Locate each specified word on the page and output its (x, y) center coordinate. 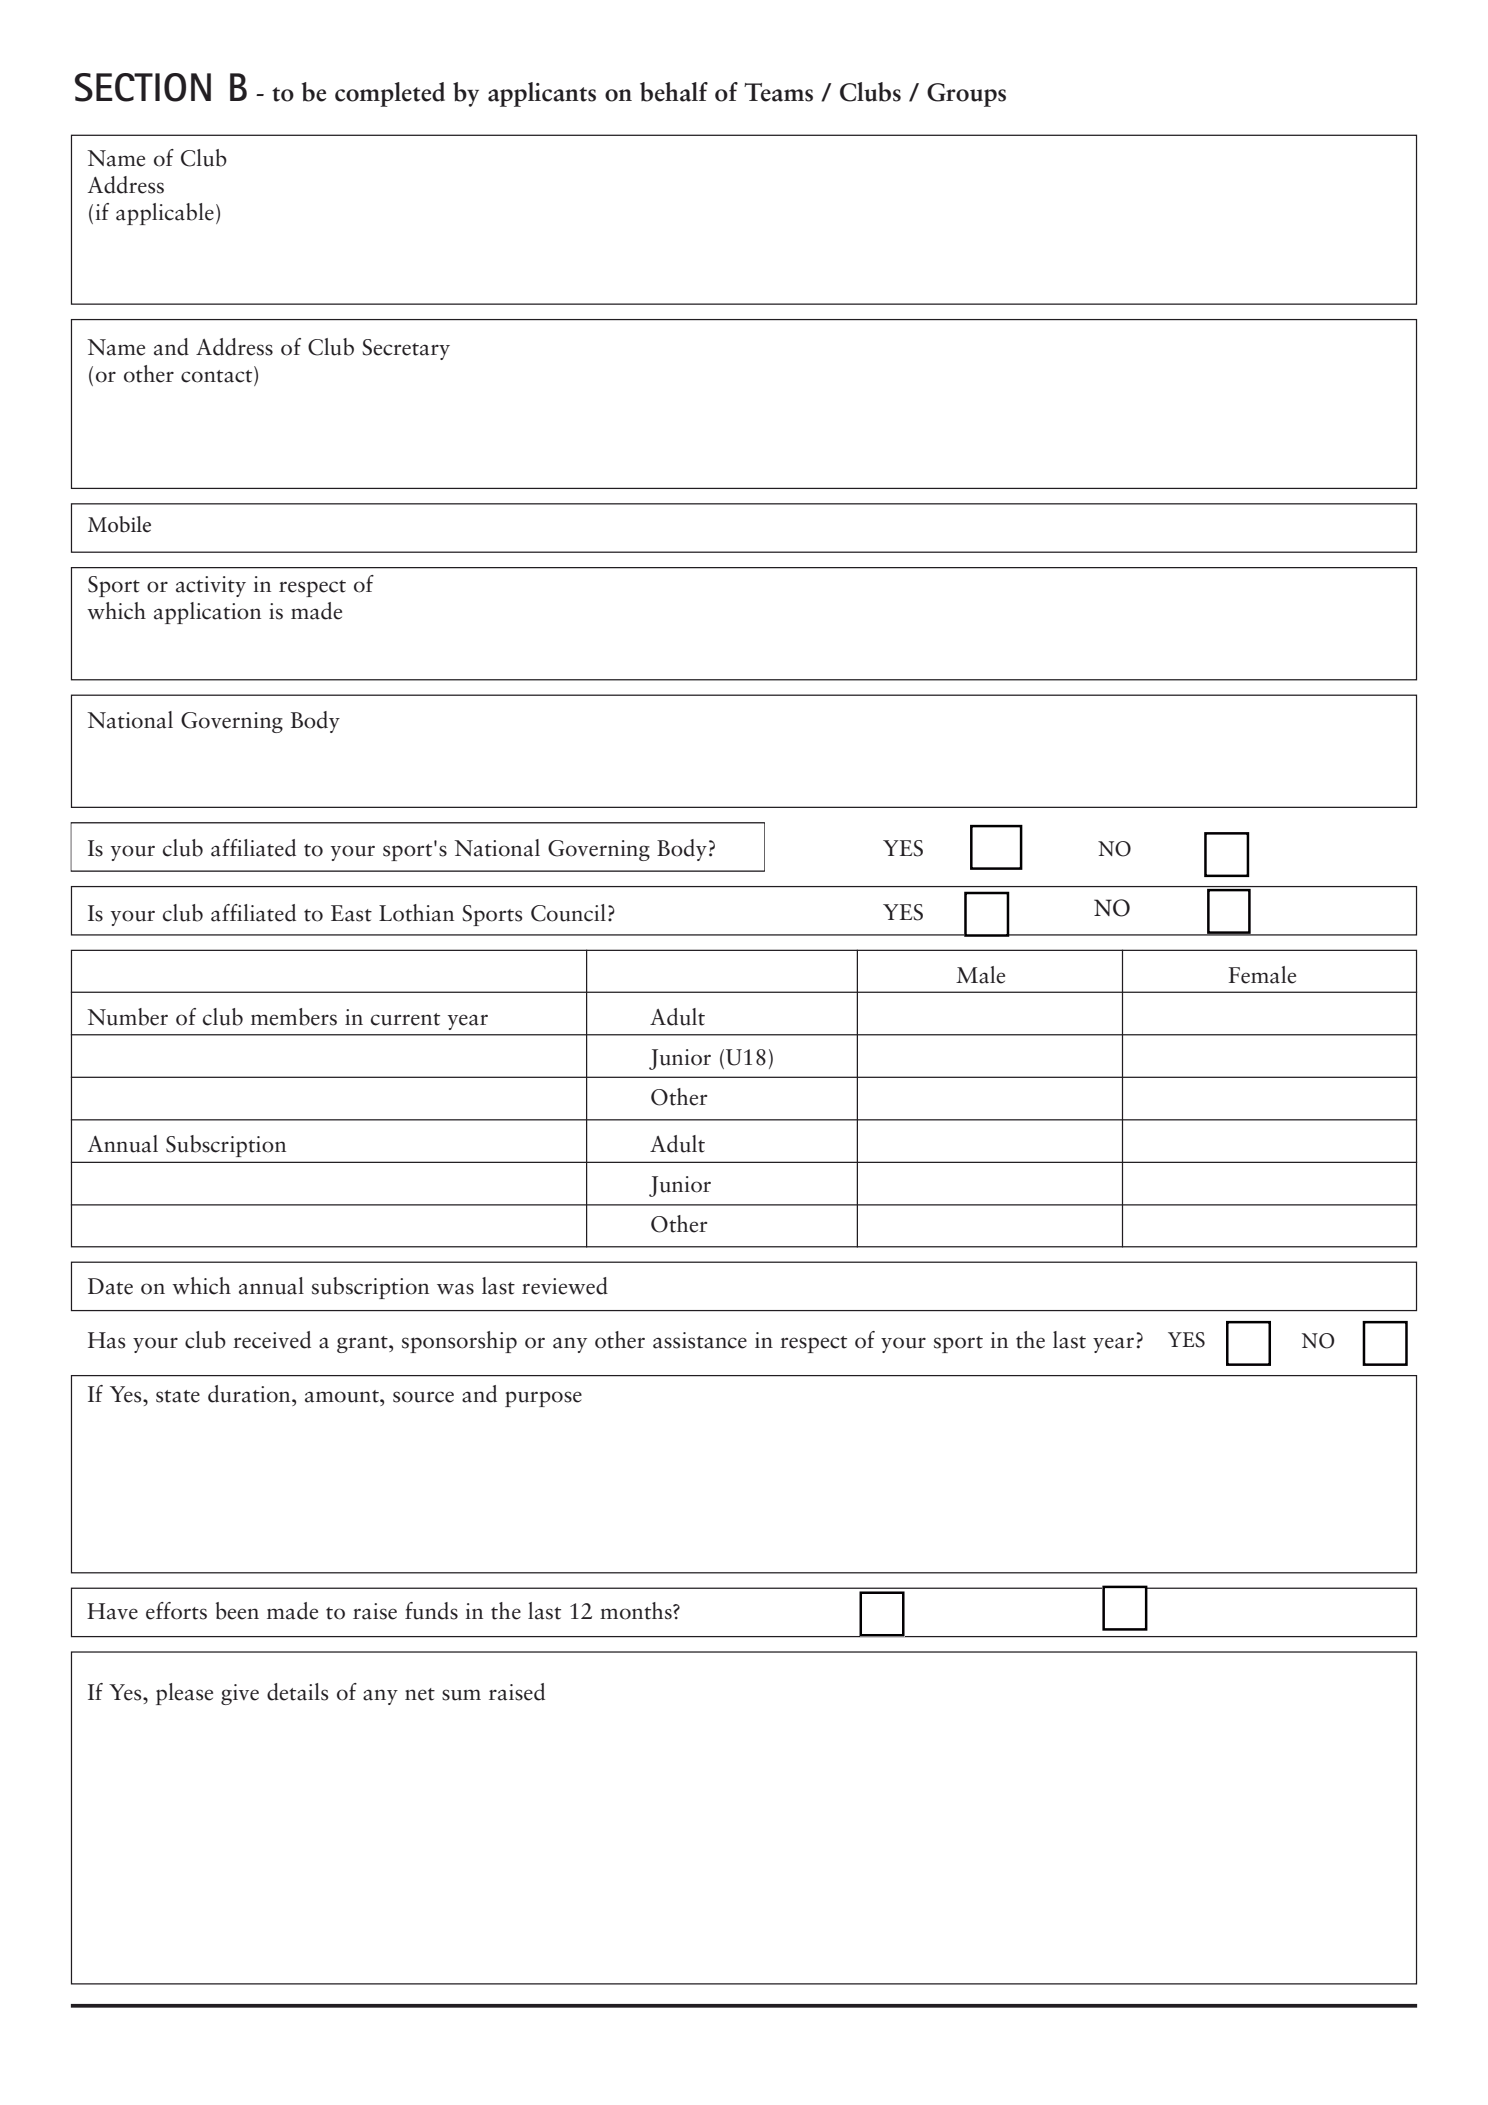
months (637, 1611)
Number (127, 1017)
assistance (700, 1340)
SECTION (143, 87)
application (207, 613)
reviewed (565, 1286)
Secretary (406, 349)
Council (568, 913)
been (237, 1611)
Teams (778, 92)
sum (461, 1695)
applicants (542, 94)
